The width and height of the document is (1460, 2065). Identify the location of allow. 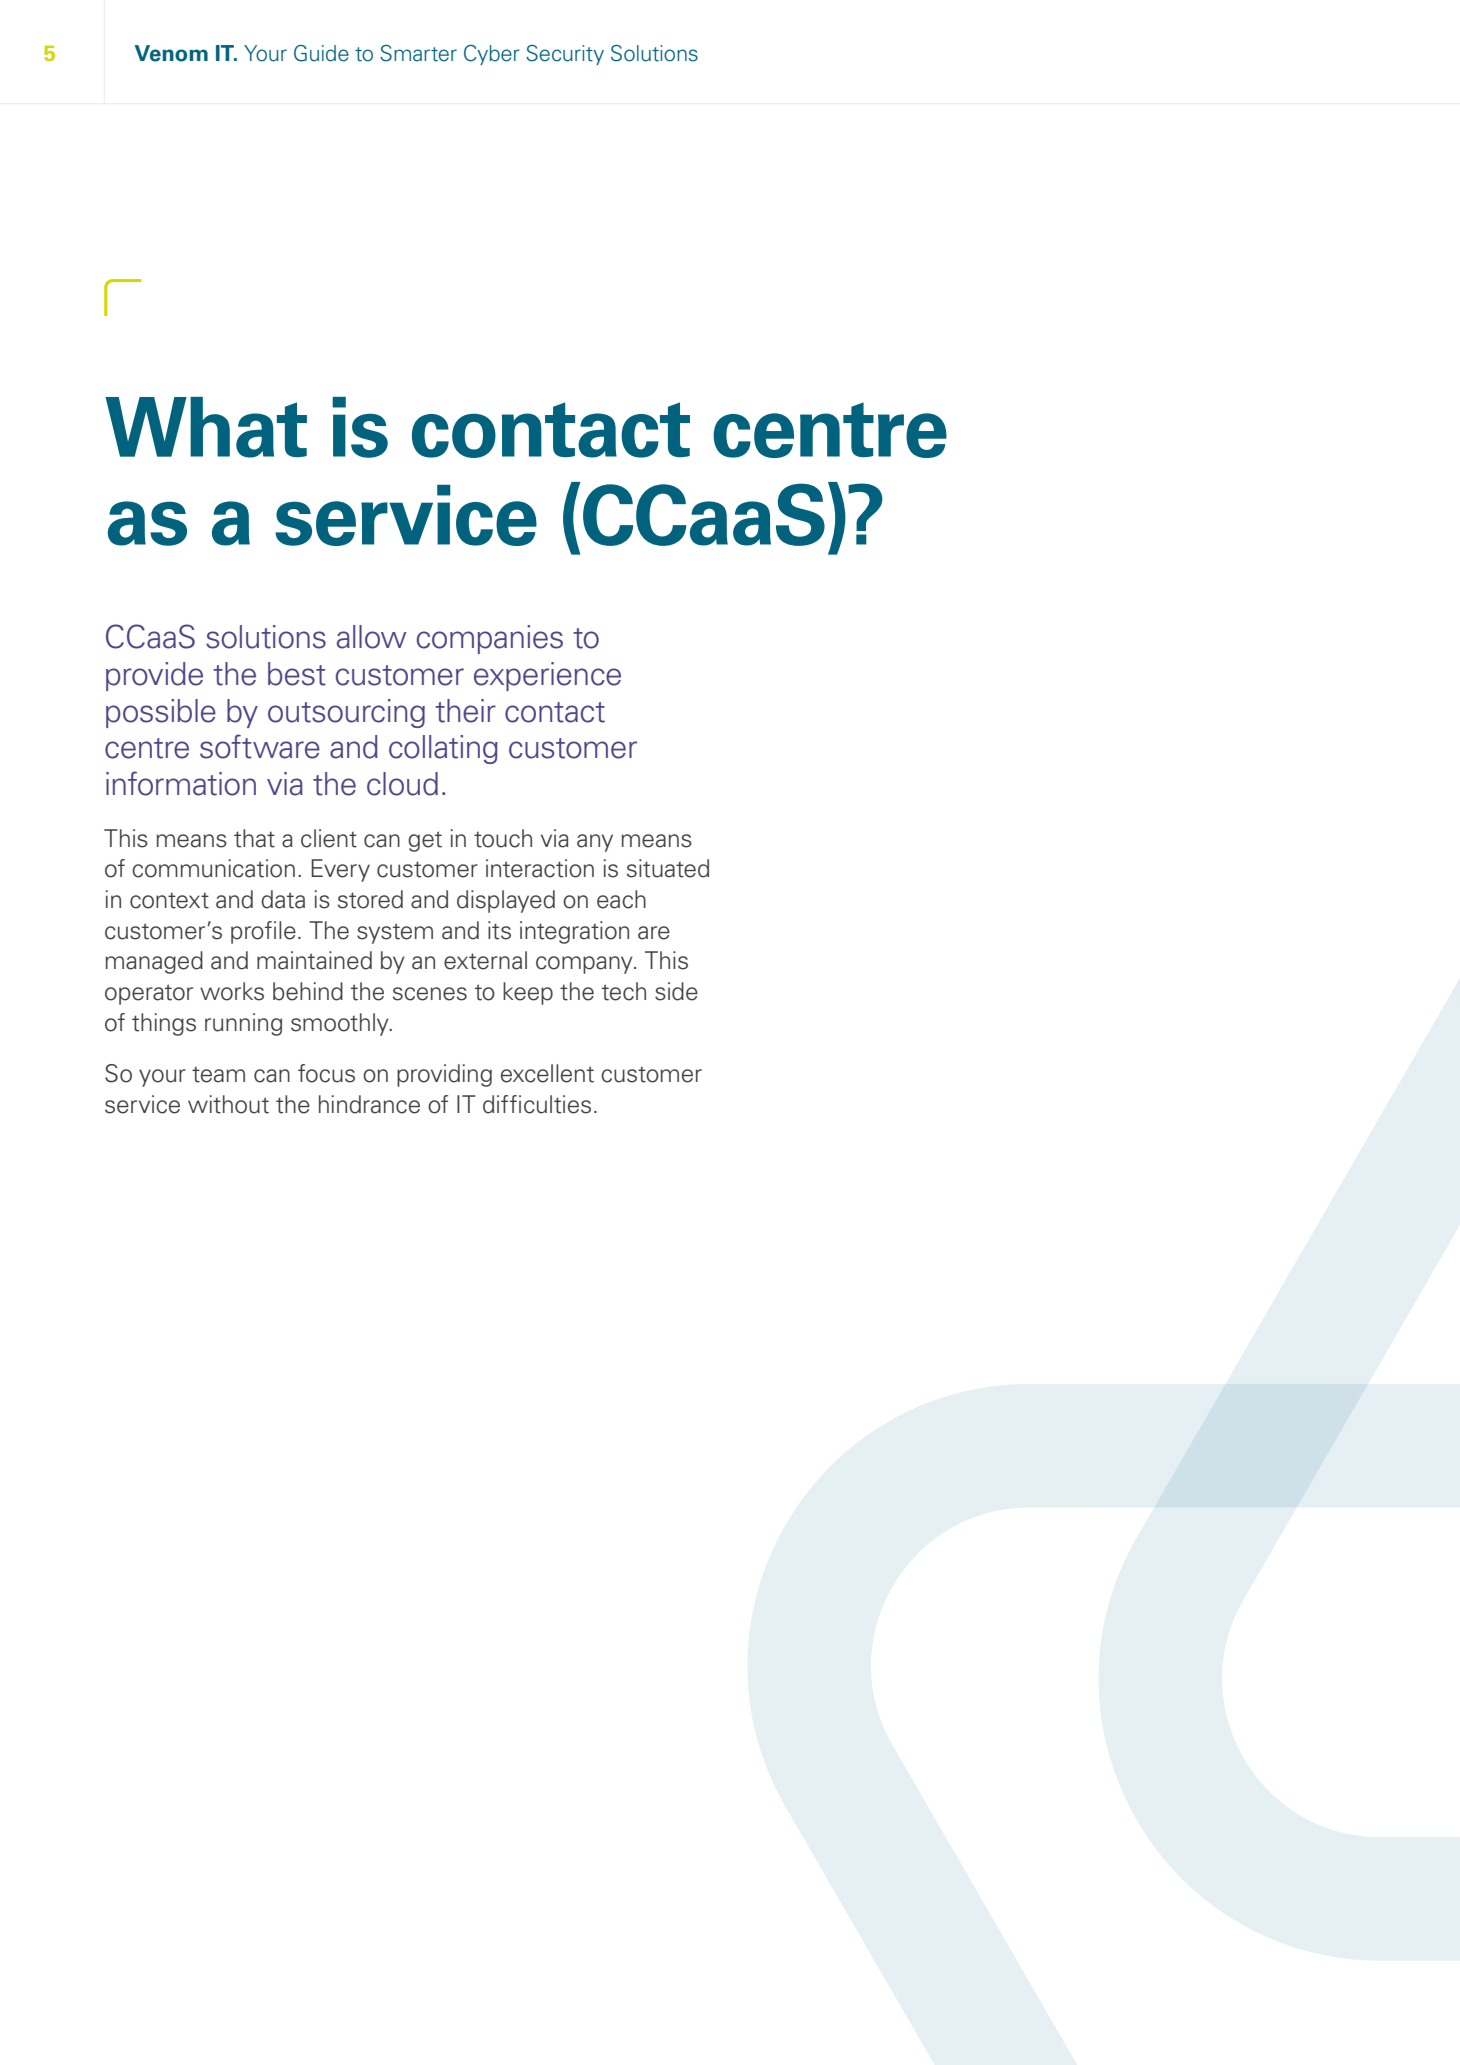
(372, 637).
